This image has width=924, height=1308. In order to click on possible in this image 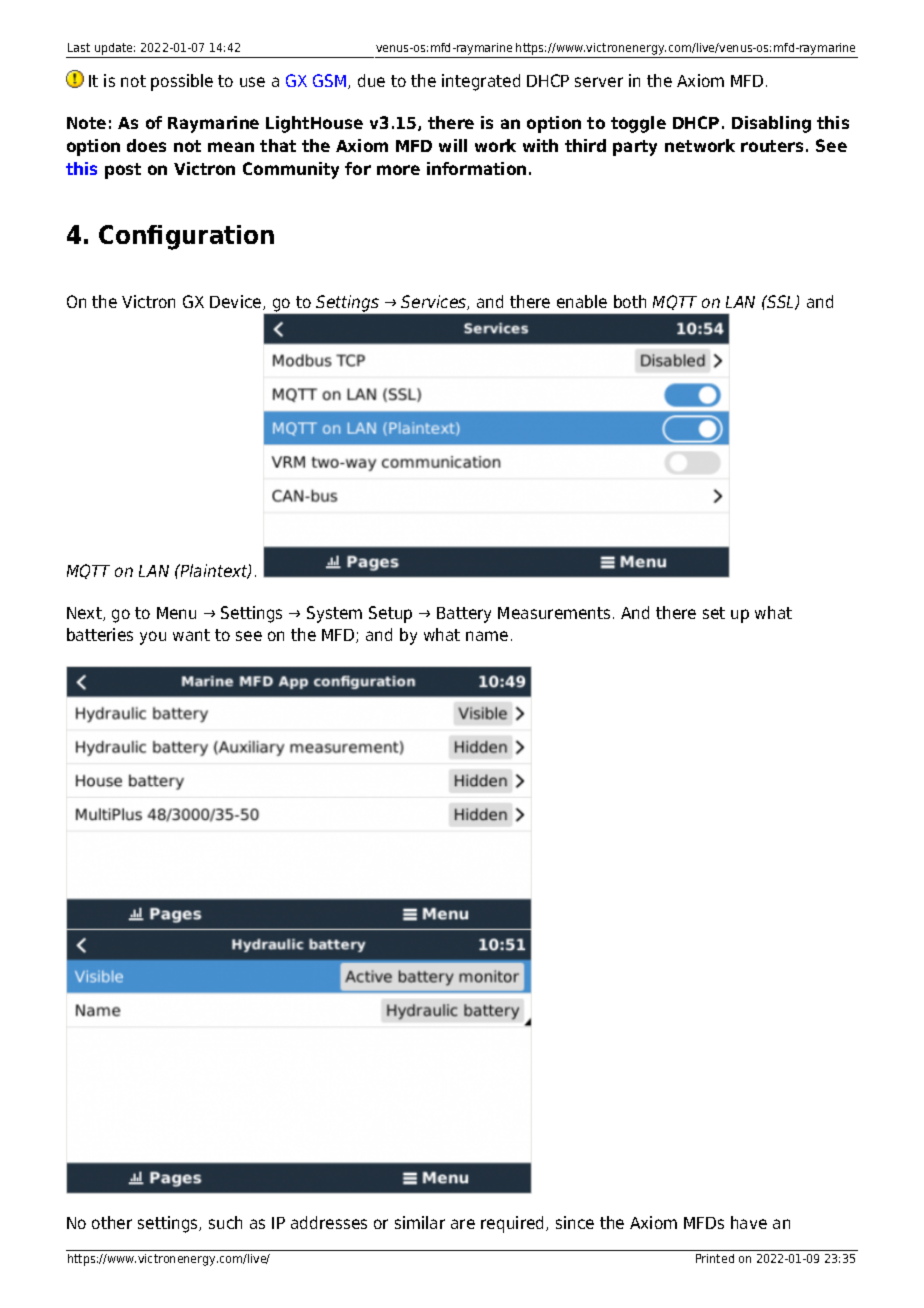, I will do `click(182, 82)`.
